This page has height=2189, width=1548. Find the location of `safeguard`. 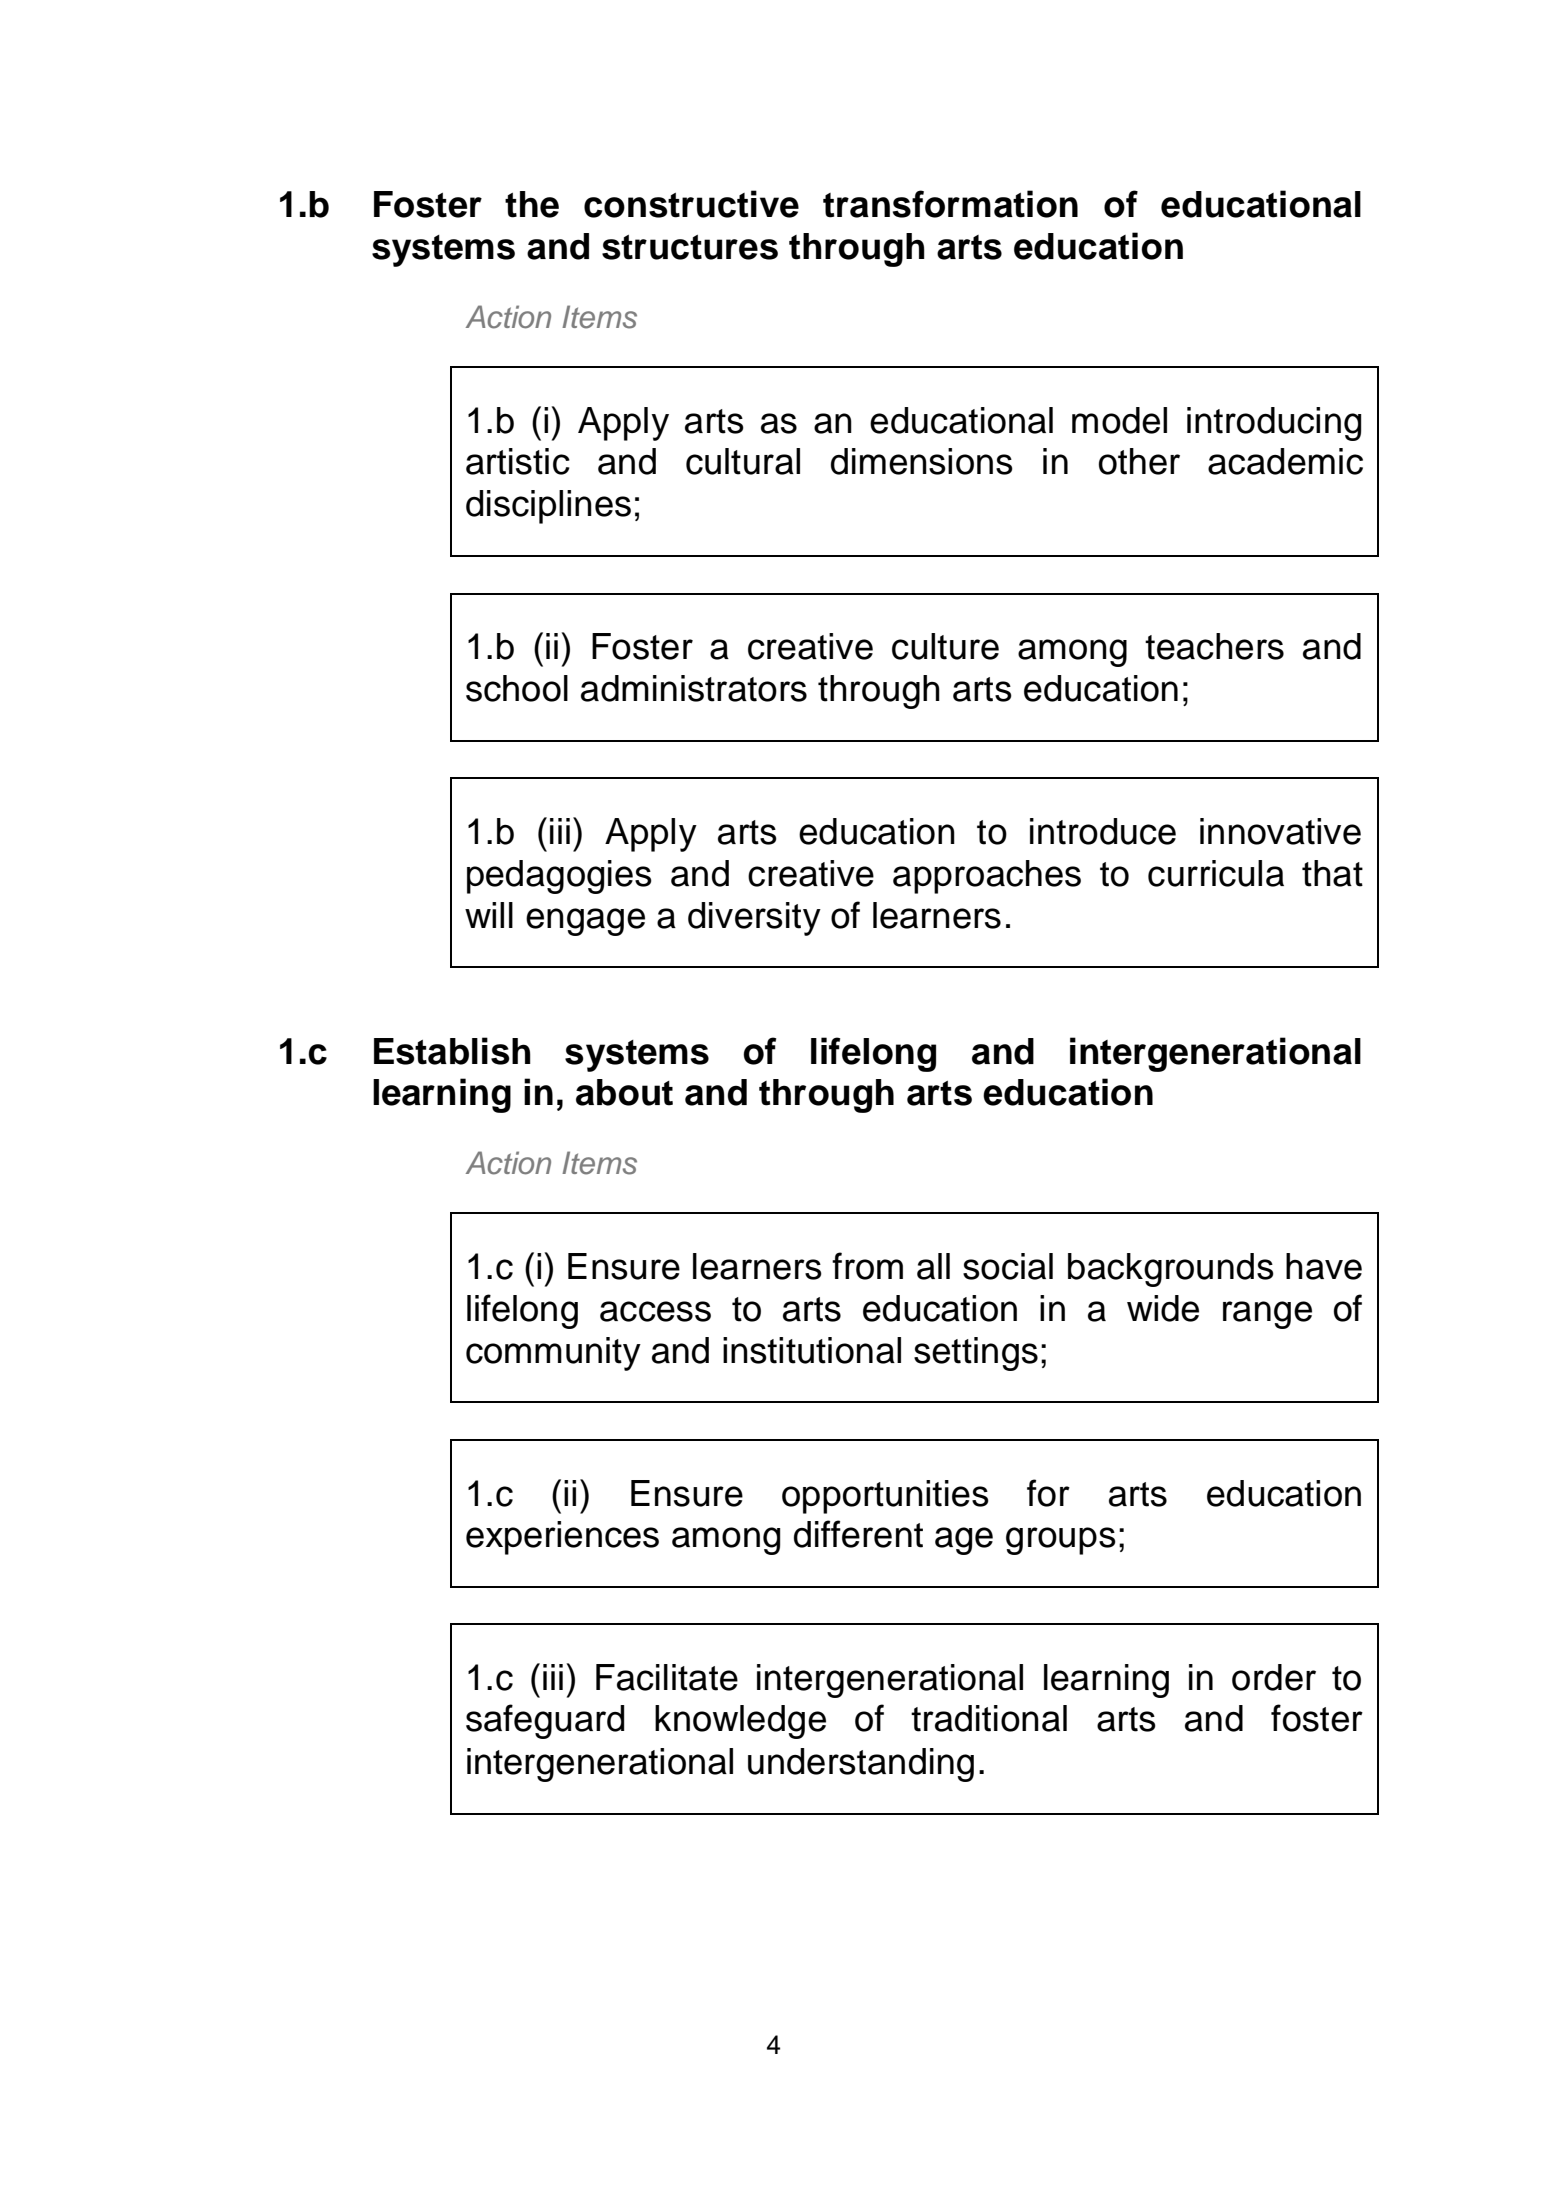

safeguard is located at coordinates (545, 1721).
